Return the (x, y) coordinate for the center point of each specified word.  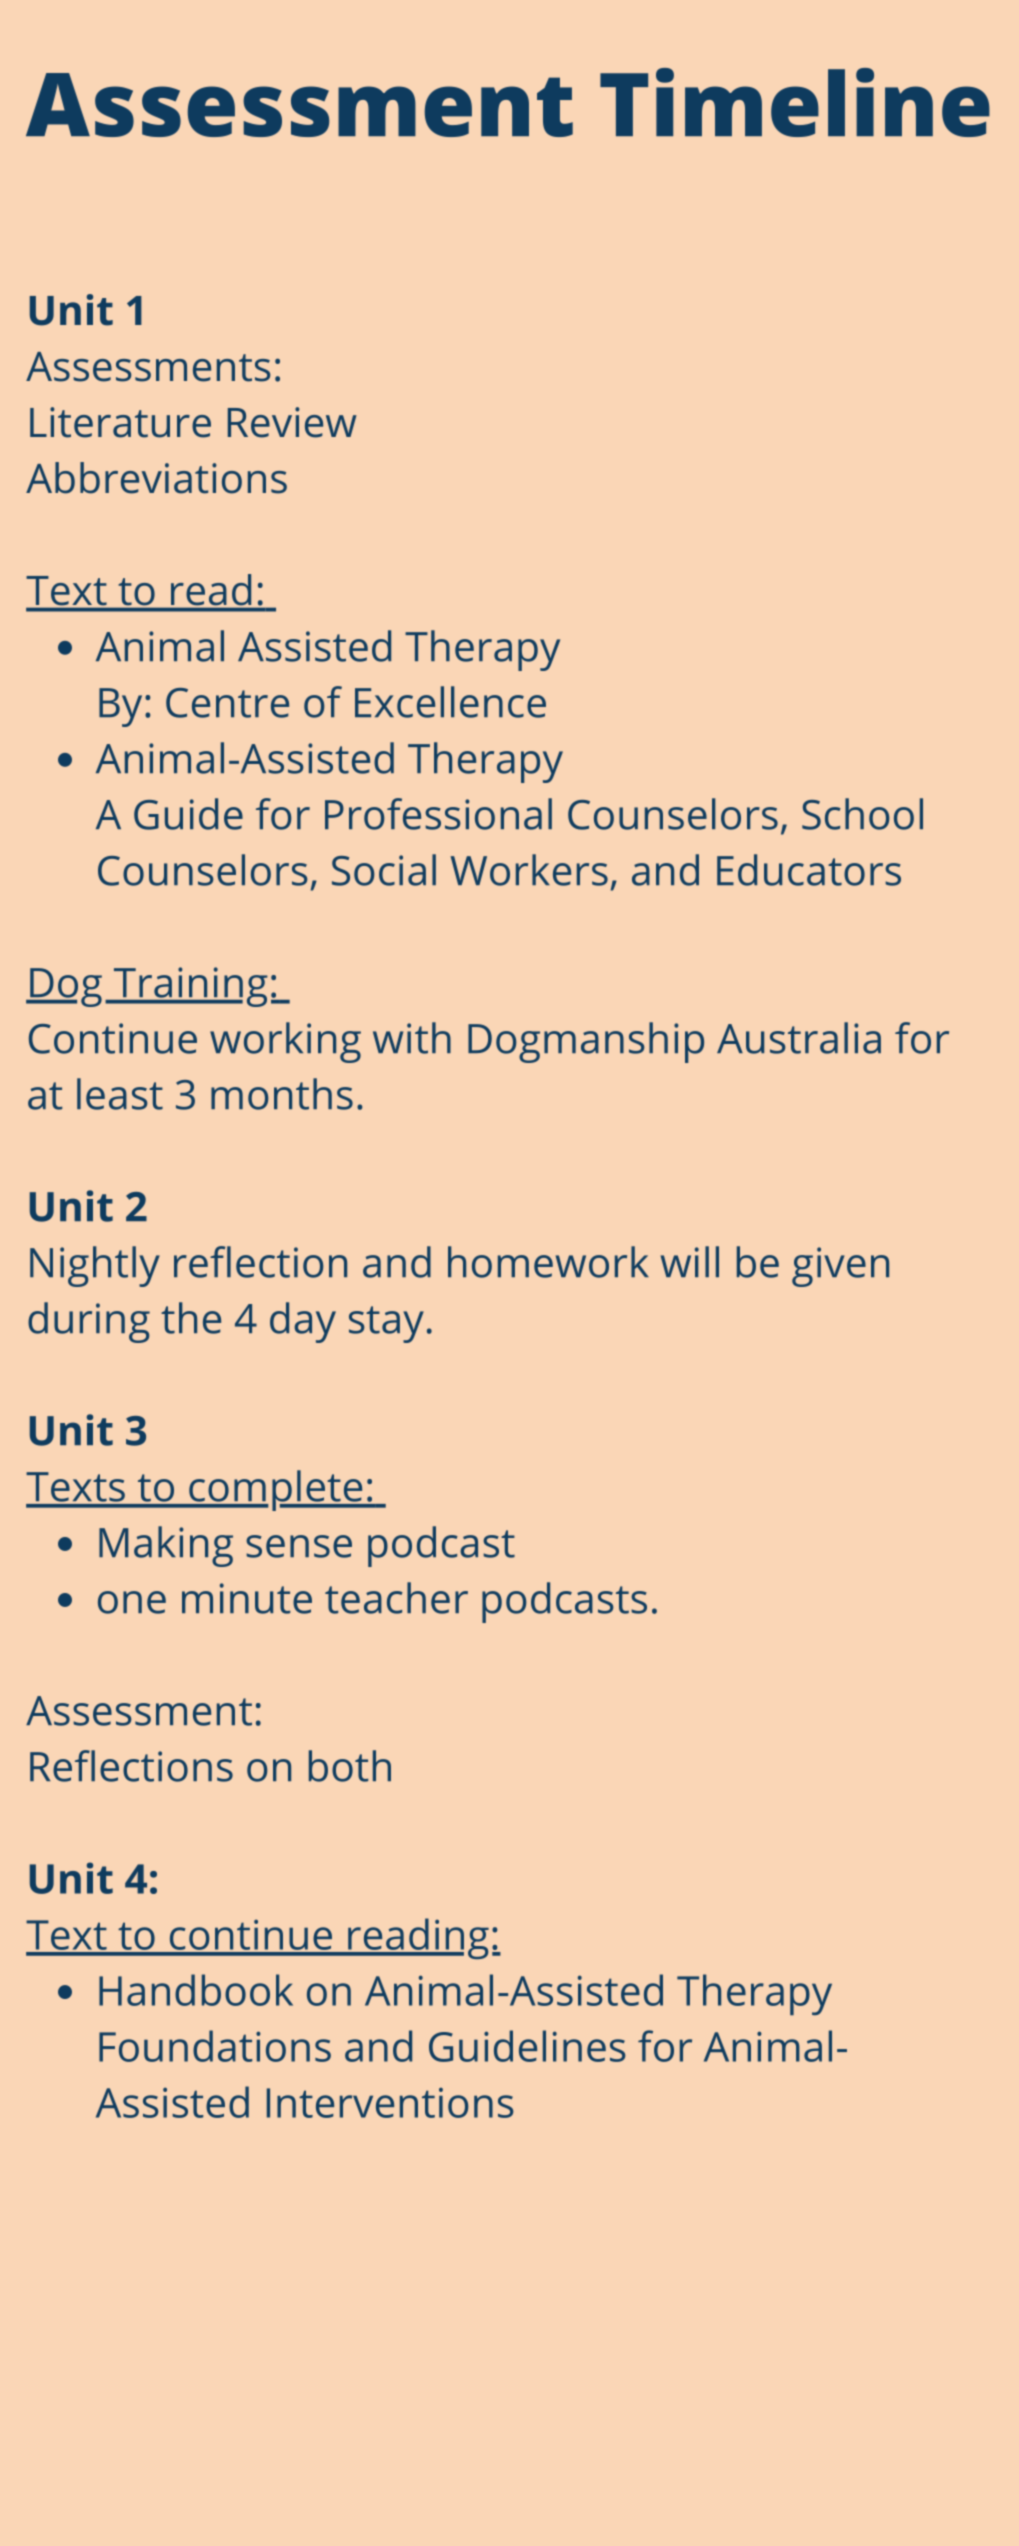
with (412, 1038)
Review (292, 422)
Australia (799, 1038)
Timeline (795, 102)
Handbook (196, 1990)
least (120, 1094)
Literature (120, 422)
